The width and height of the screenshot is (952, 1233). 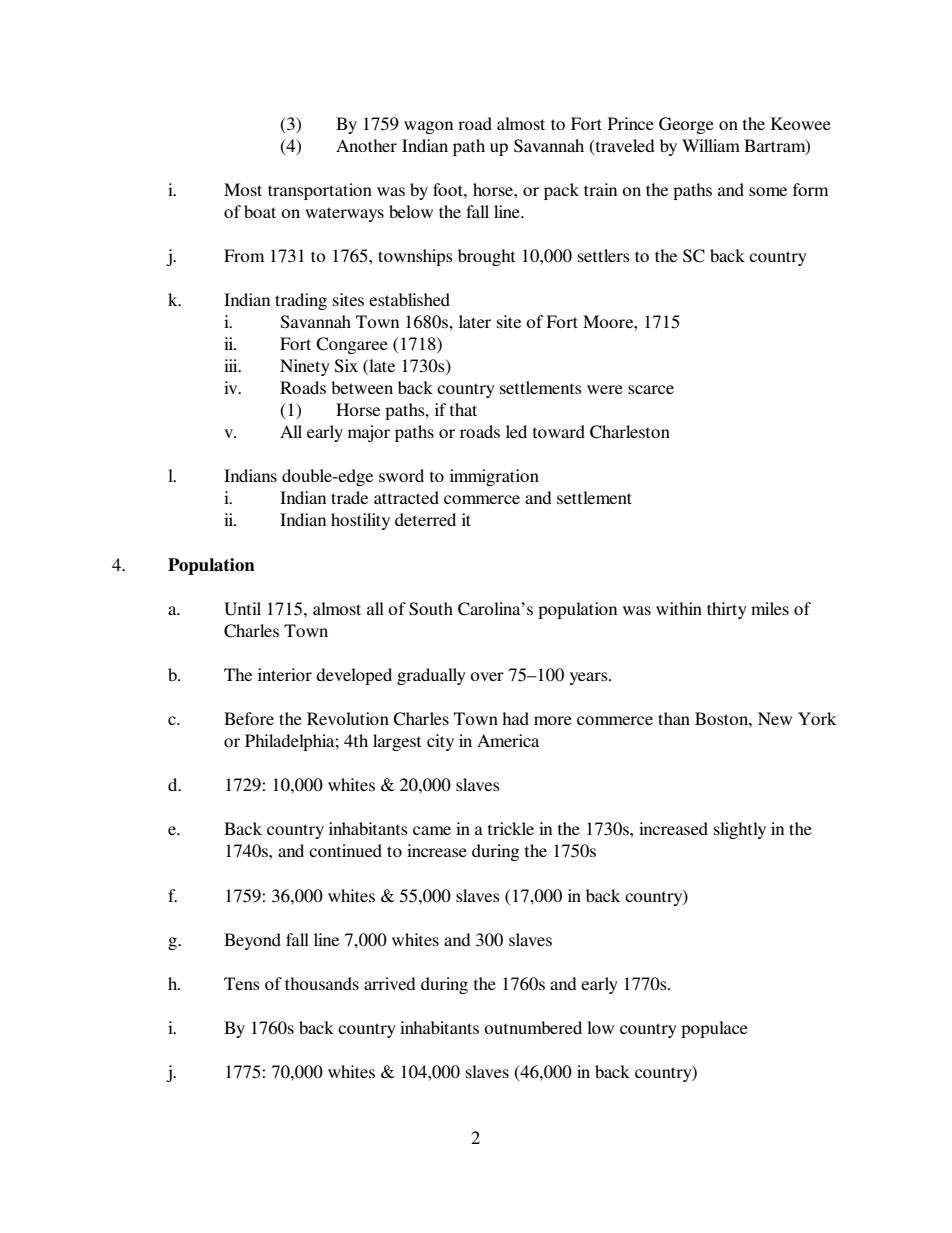 What do you see at coordinates (559, 431) in the screenshot?
I see `toward` at bounding box center [559, 431].
